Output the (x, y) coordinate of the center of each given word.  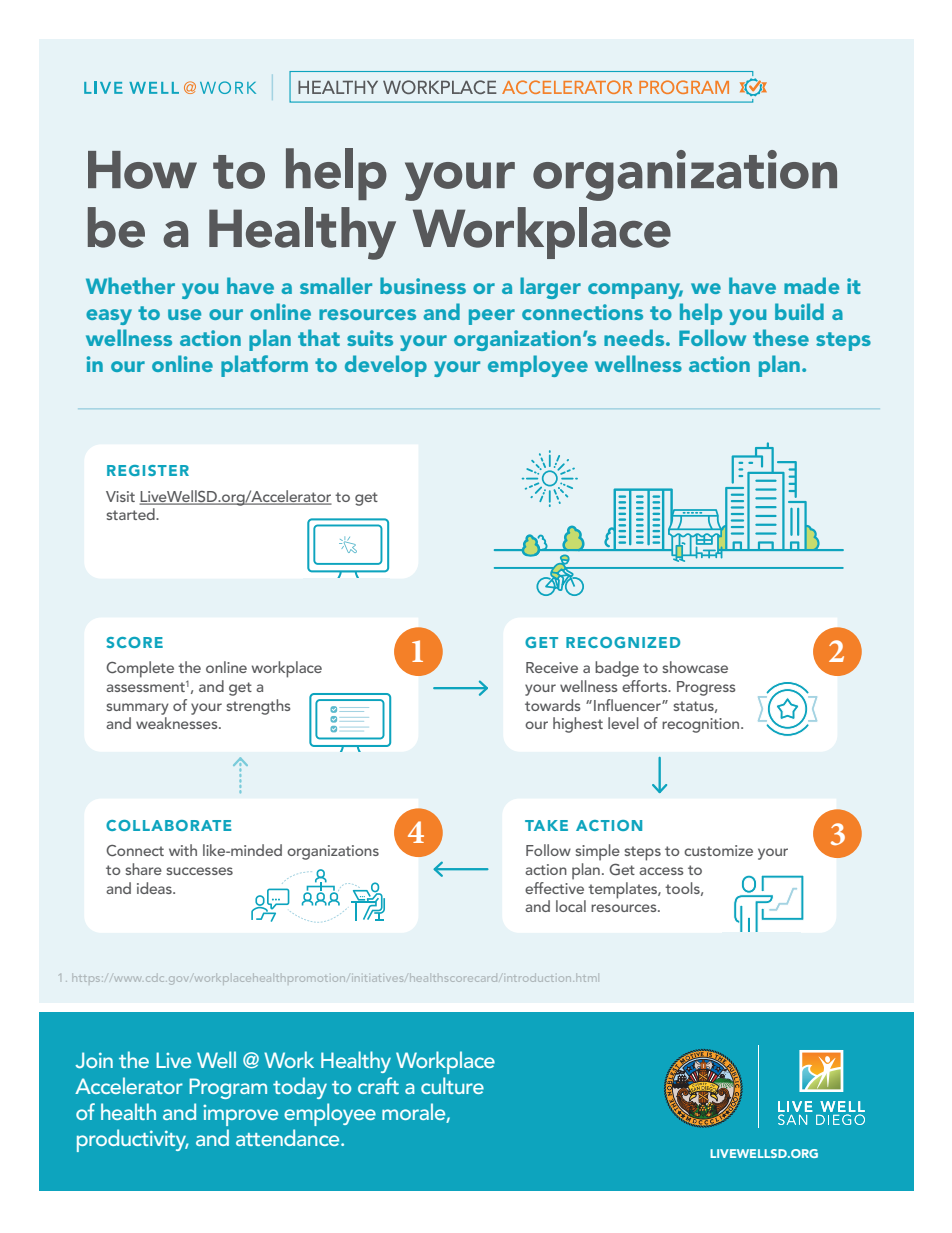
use (184, 314)
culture (452, 1085)
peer (492, 317)
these (781, 337)
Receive (552, 667)
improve (240, 1115)
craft (378, 1085)
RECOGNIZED (623, 642)
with (183, 850)
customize (718, 850)
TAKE (546, 825)
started (131, 514)
